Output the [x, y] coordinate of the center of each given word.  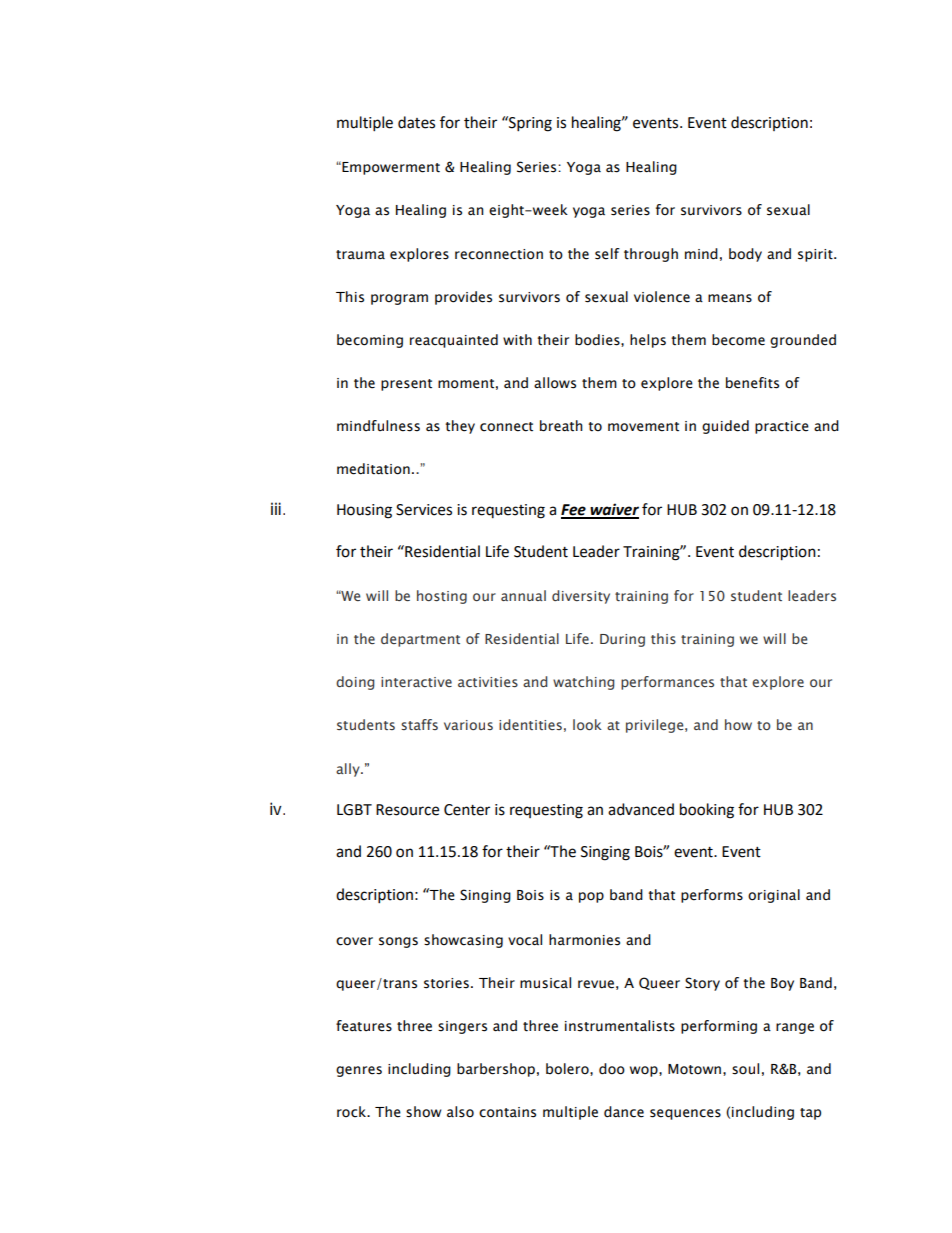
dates [416, 122]
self [607, 254]
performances [667, 683]
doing [355, 683]
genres [359, 1071]
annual [523, 595]
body [745, 255]
